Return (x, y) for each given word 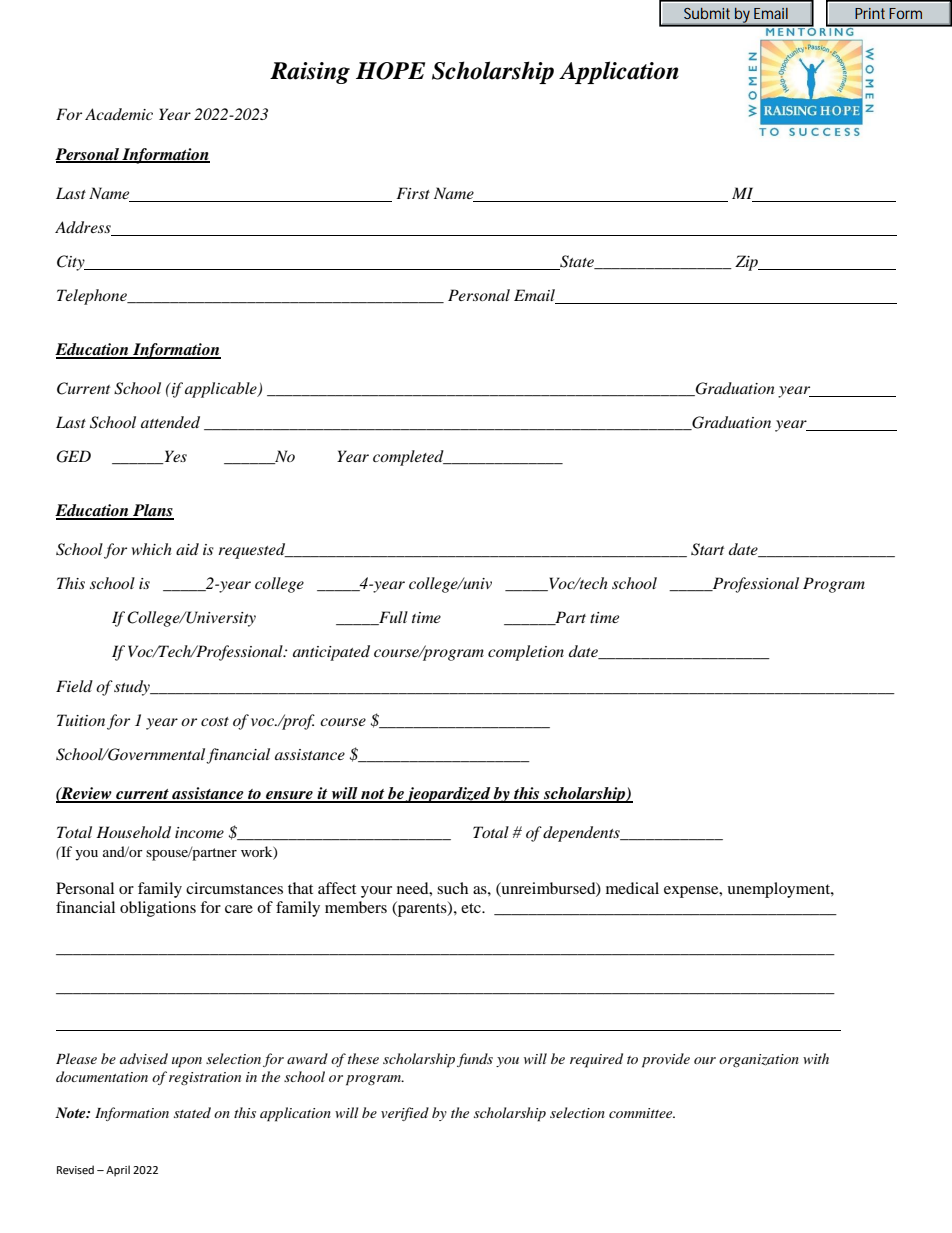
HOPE (390, 71)
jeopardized (448, 795)
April (118, 1171)
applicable (222, 390)
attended (170, 422)
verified (405, 1114)
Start (707, 549)
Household (133, 832)
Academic (119, 114)
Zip (747, 263)
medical (632, 888)
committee (642, 1113)
